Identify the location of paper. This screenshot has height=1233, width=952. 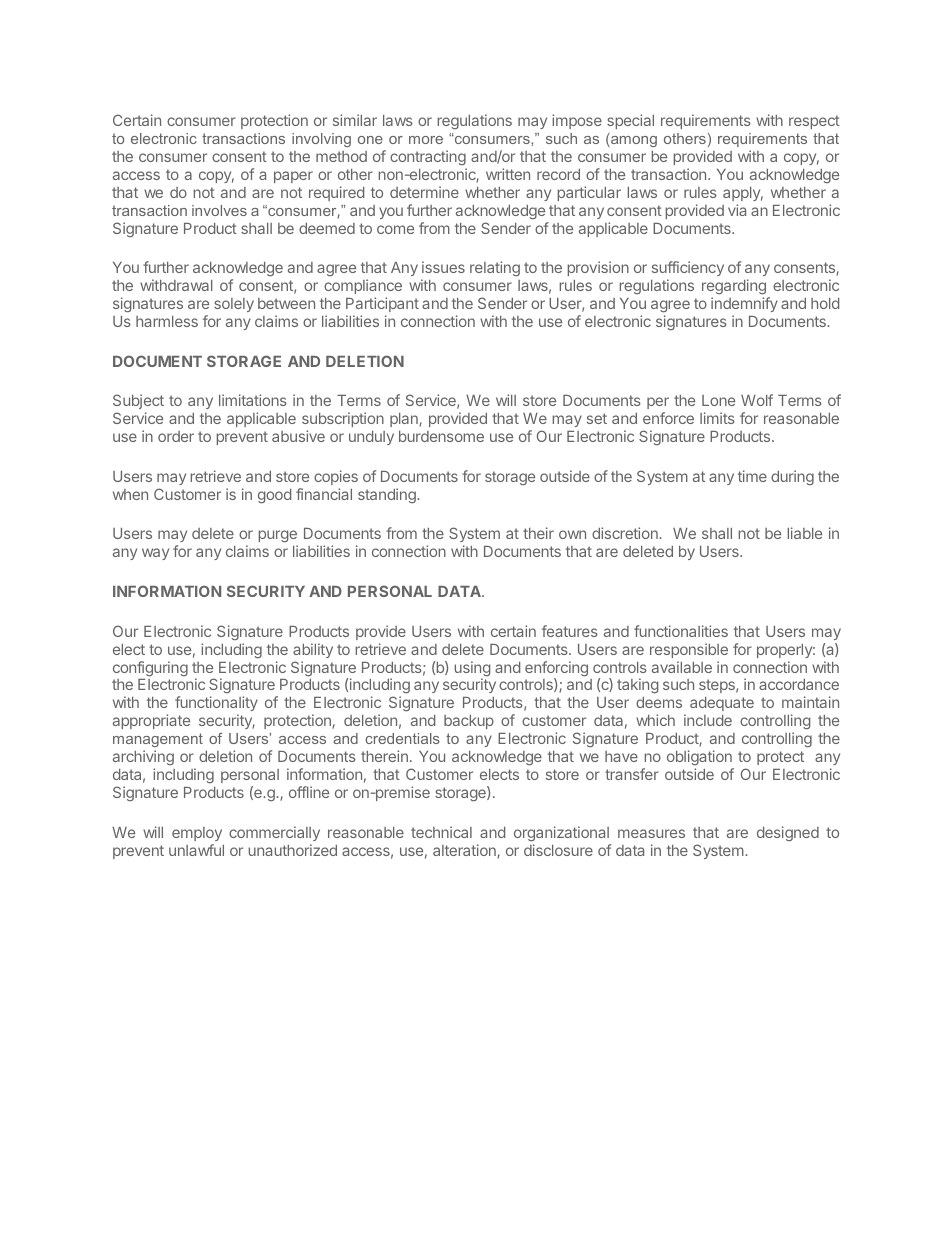
(293, 177).
